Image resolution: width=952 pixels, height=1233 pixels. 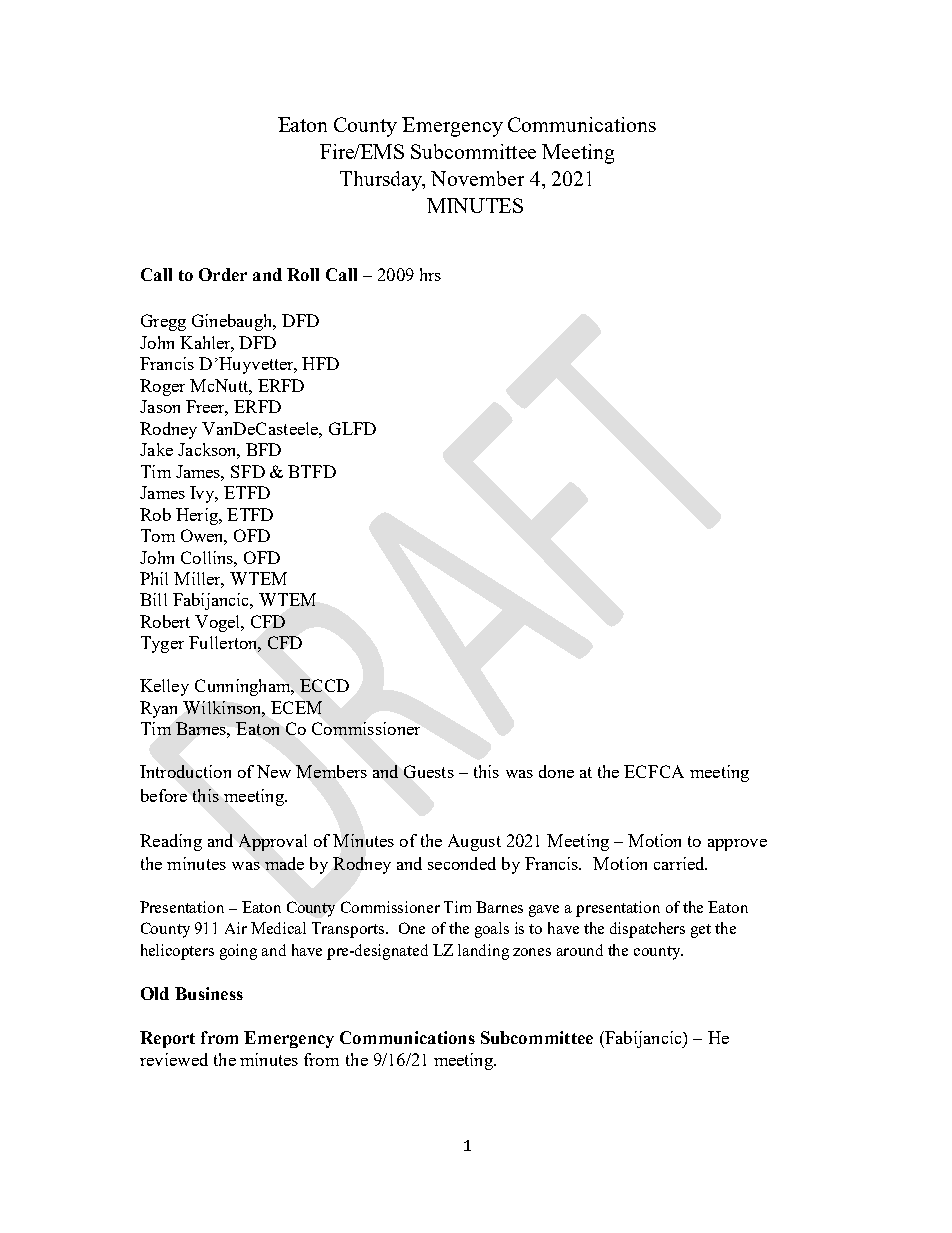 I want to click on November, so click(x=477, y=178).
